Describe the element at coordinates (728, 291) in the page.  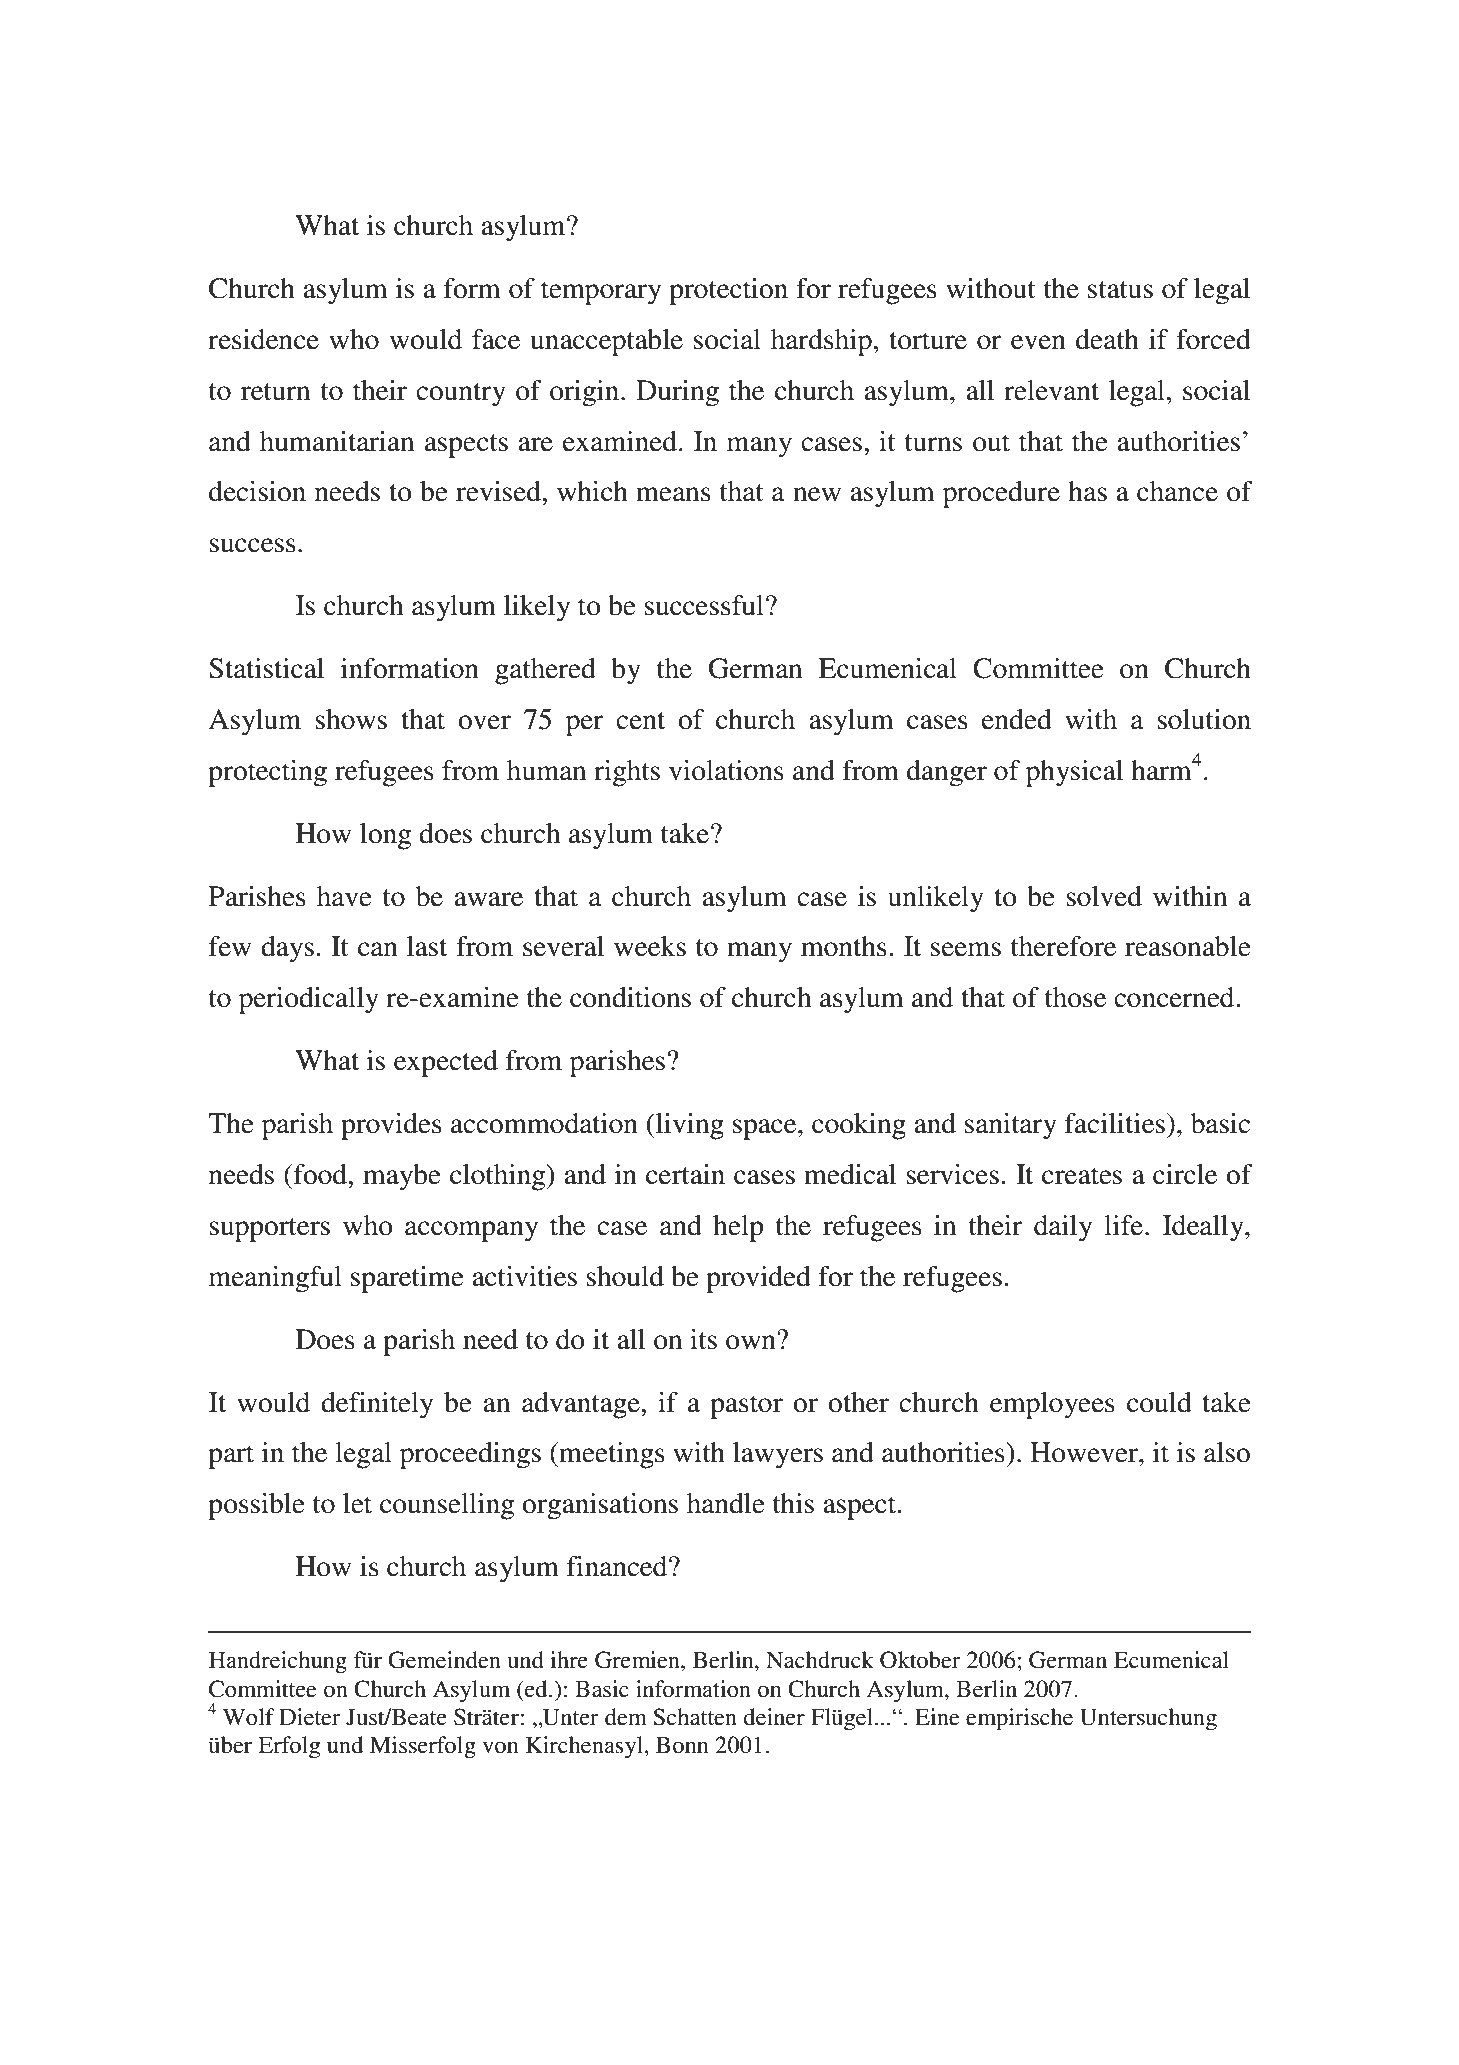
I see `protection` at that location.
